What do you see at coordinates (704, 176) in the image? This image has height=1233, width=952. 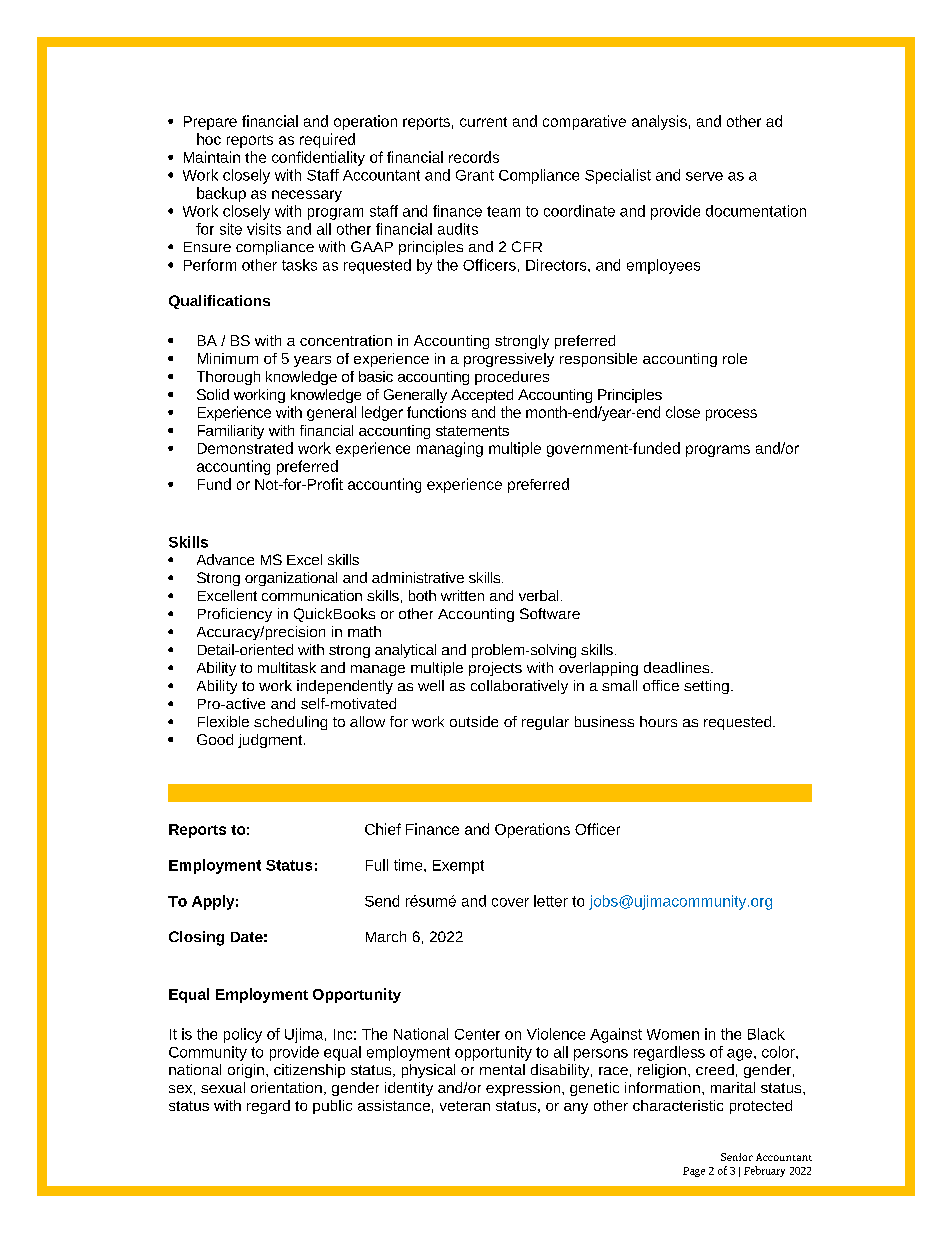 I see `serve` at bounding box center [704, 176].
